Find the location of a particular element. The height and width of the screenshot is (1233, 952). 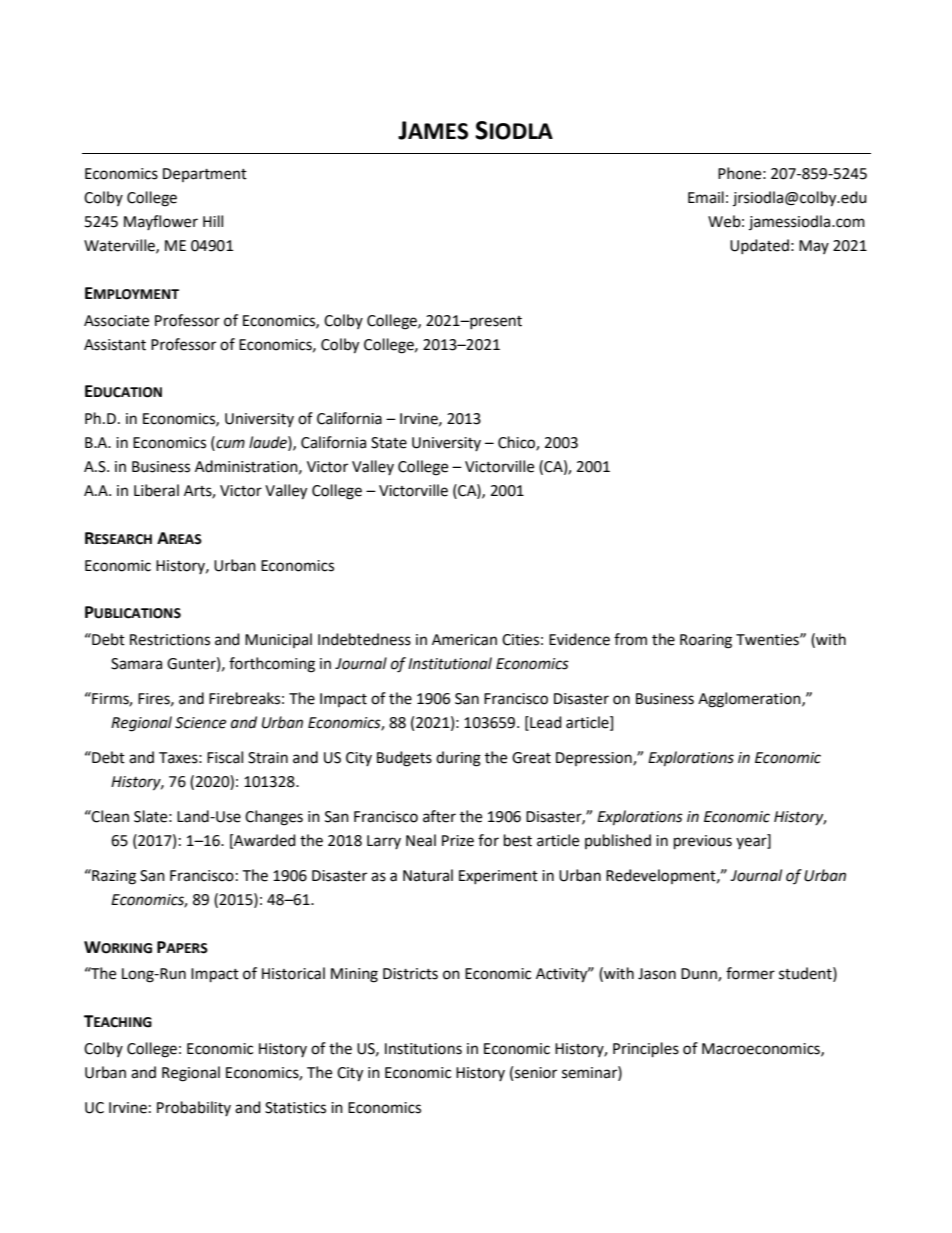

Email is located at coordinates (706, 197).
